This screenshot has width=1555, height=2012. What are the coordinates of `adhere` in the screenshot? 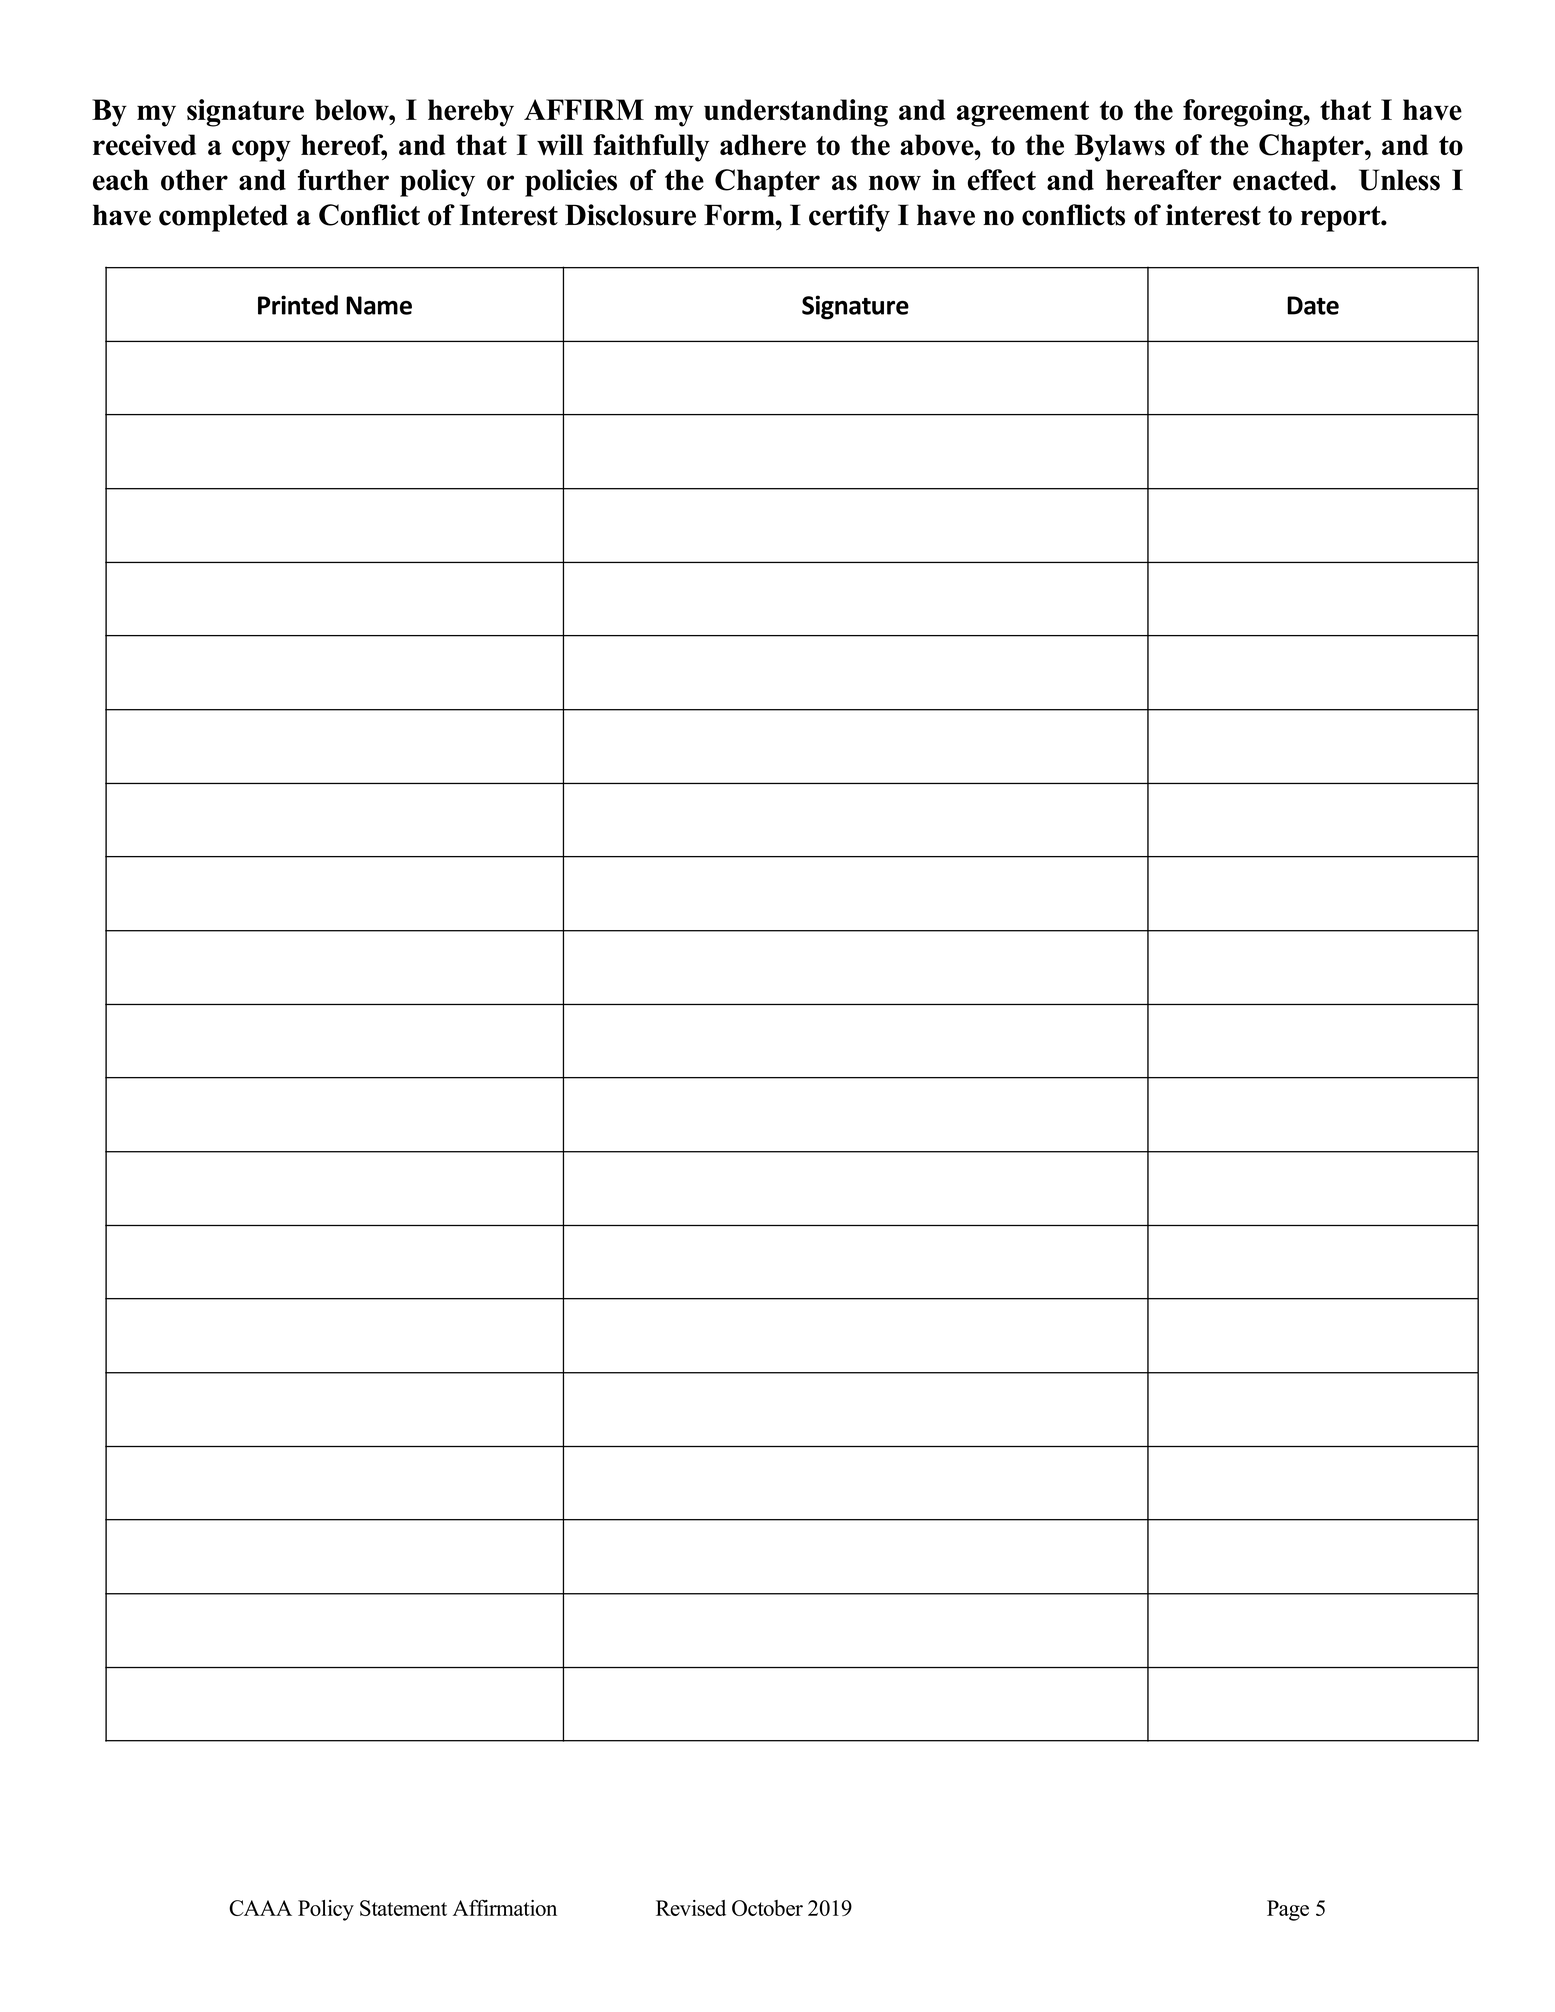 It's located at (763, 145).
